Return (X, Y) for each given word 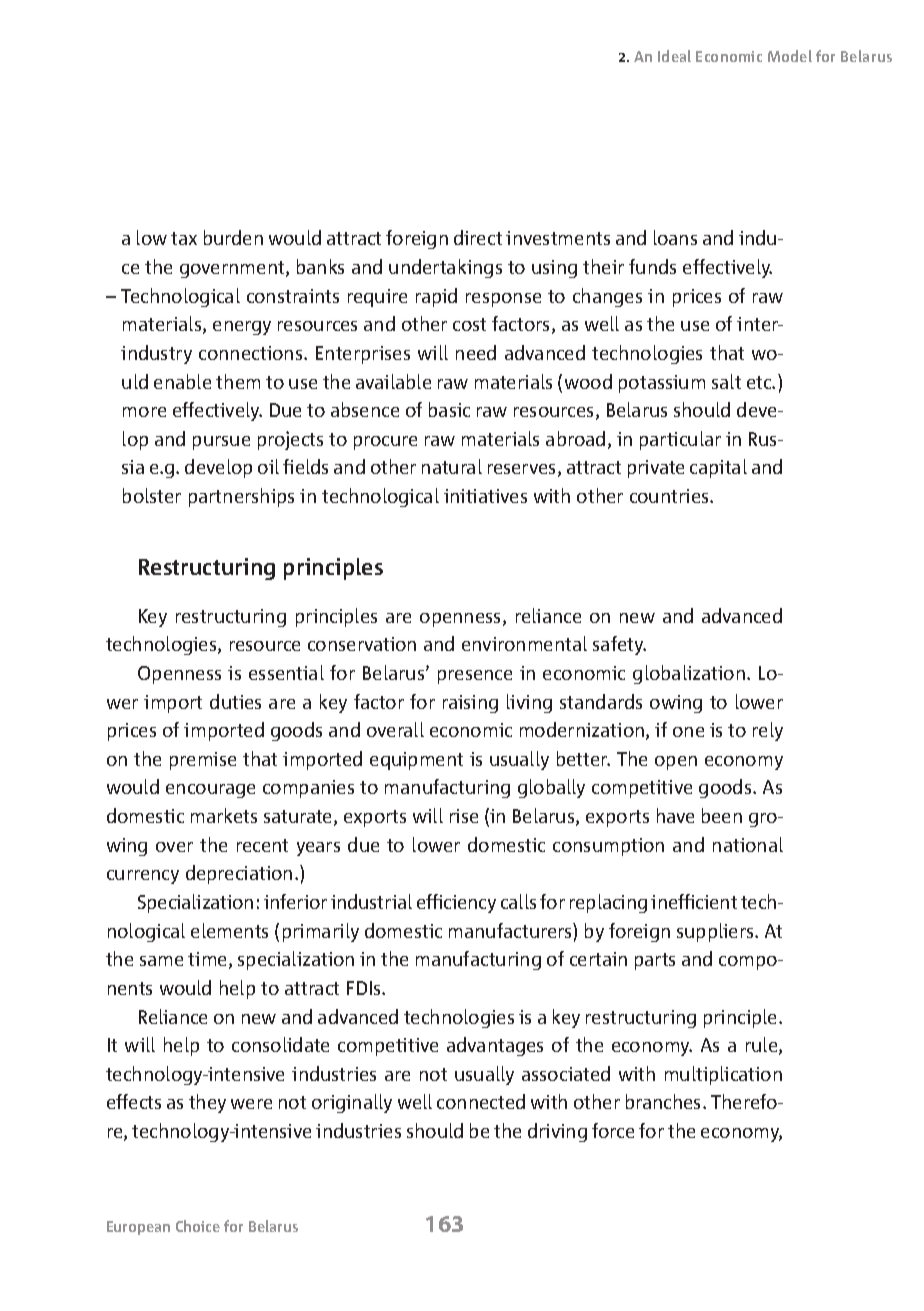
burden (233, 237)
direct (478, 237)
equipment (416, 761)
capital (718, 468)
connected (481, 1101)
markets (224, 815)
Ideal (674, 56)
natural (452, 466)
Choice (198, 1226)
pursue (221, 443)
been (722, 815)
